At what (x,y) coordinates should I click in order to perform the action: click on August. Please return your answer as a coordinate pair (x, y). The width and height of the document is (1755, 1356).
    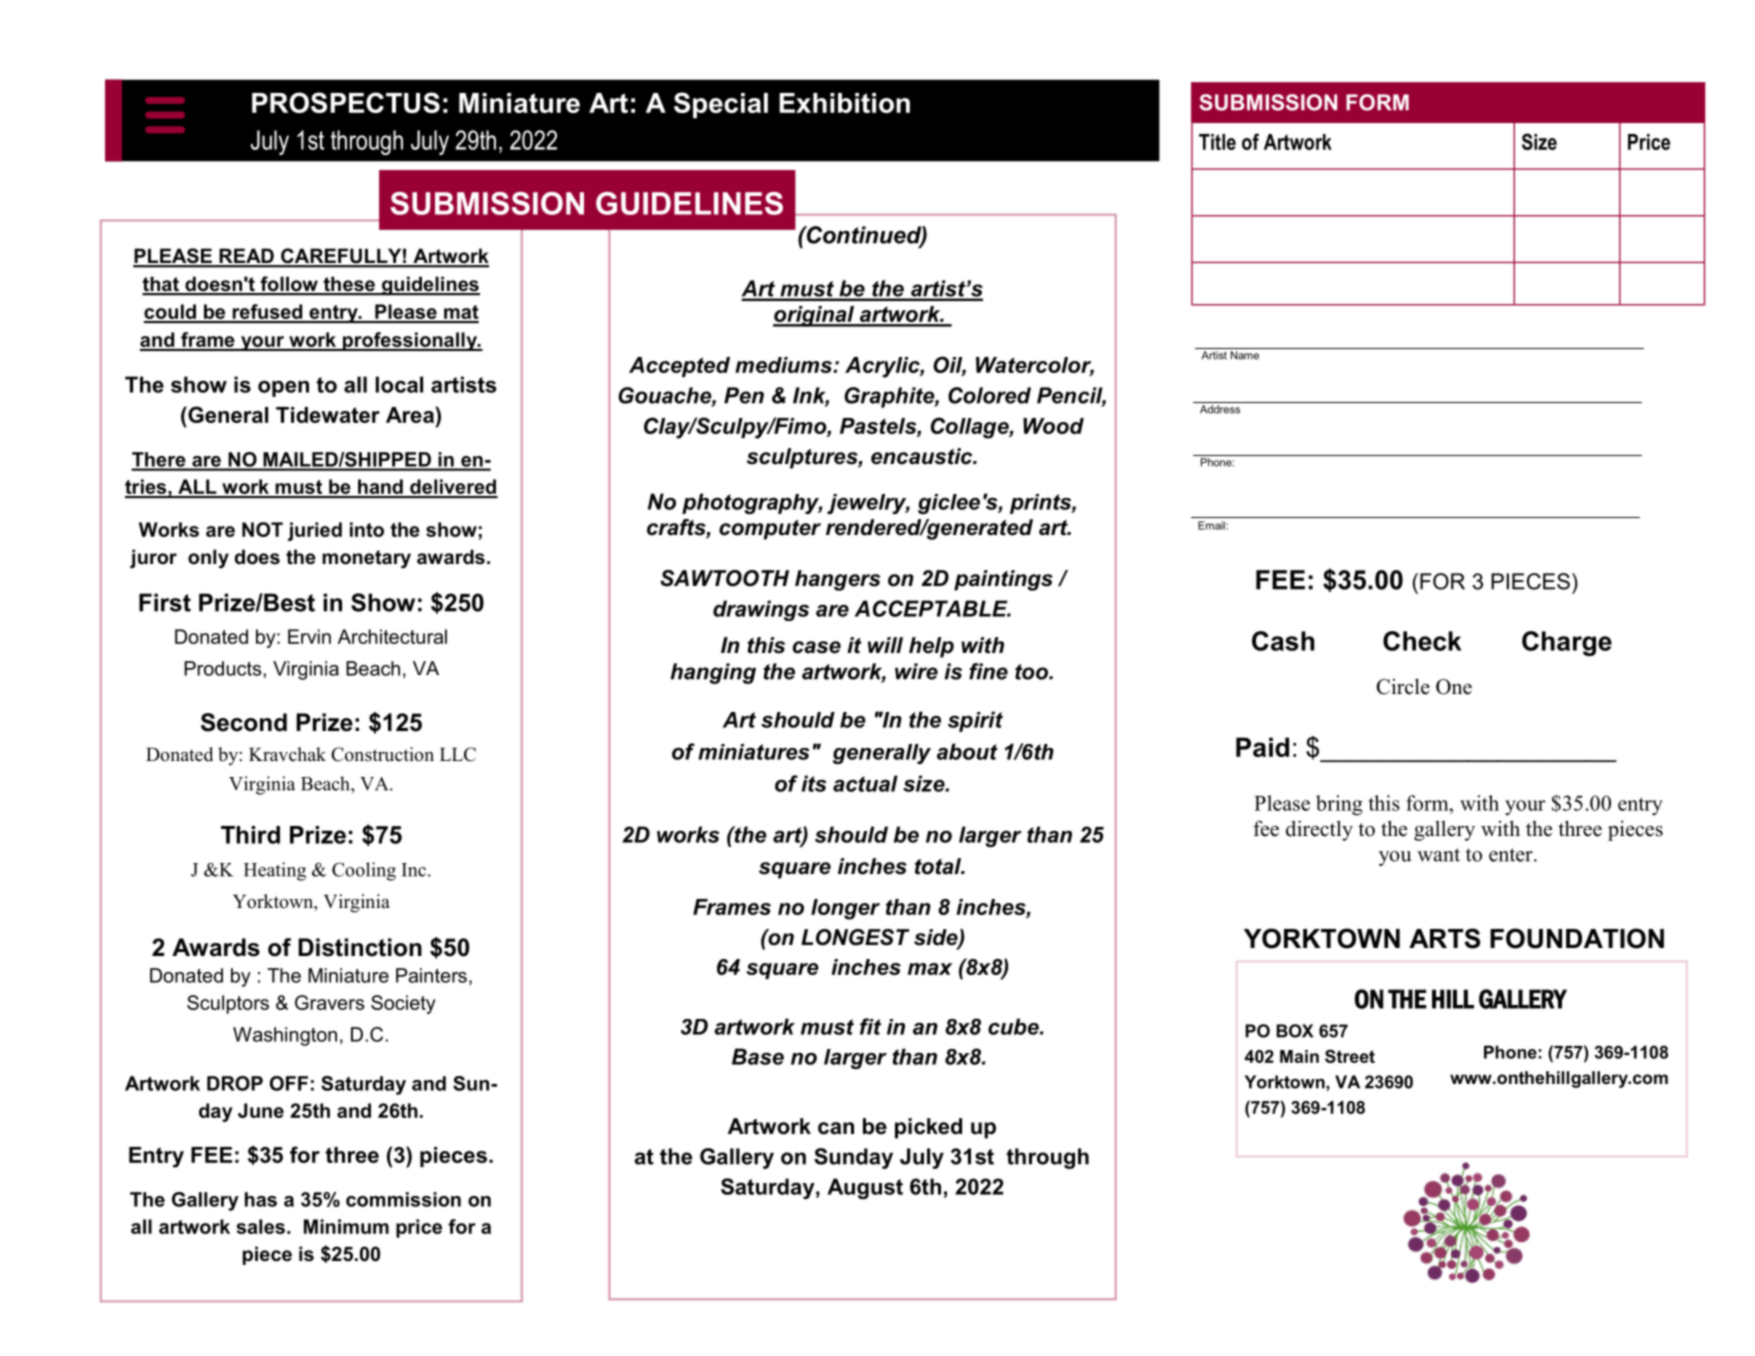
    Looking at the image, I should click on (865, 1188).
